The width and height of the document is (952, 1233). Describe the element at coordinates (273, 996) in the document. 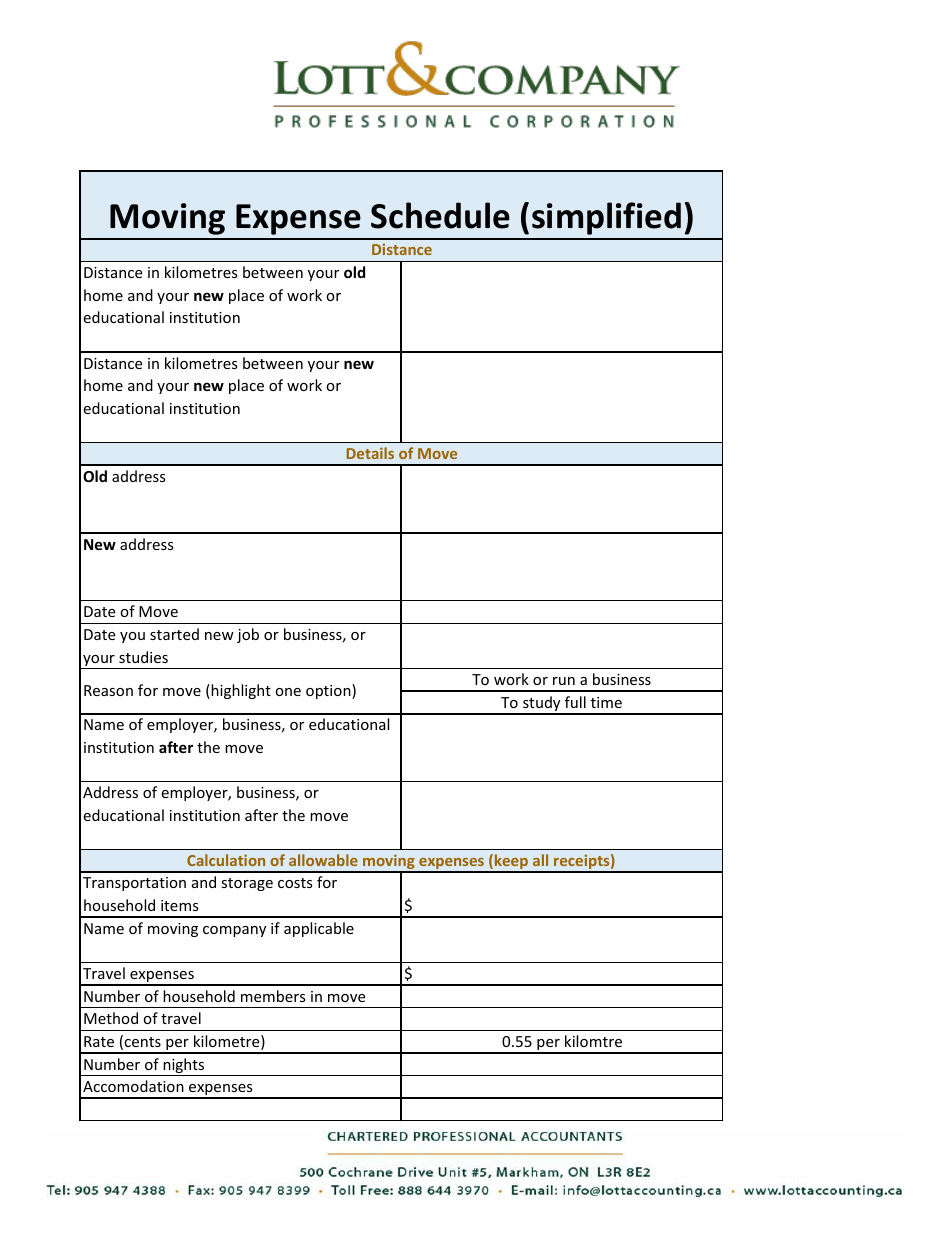

I see `members` at that location.
